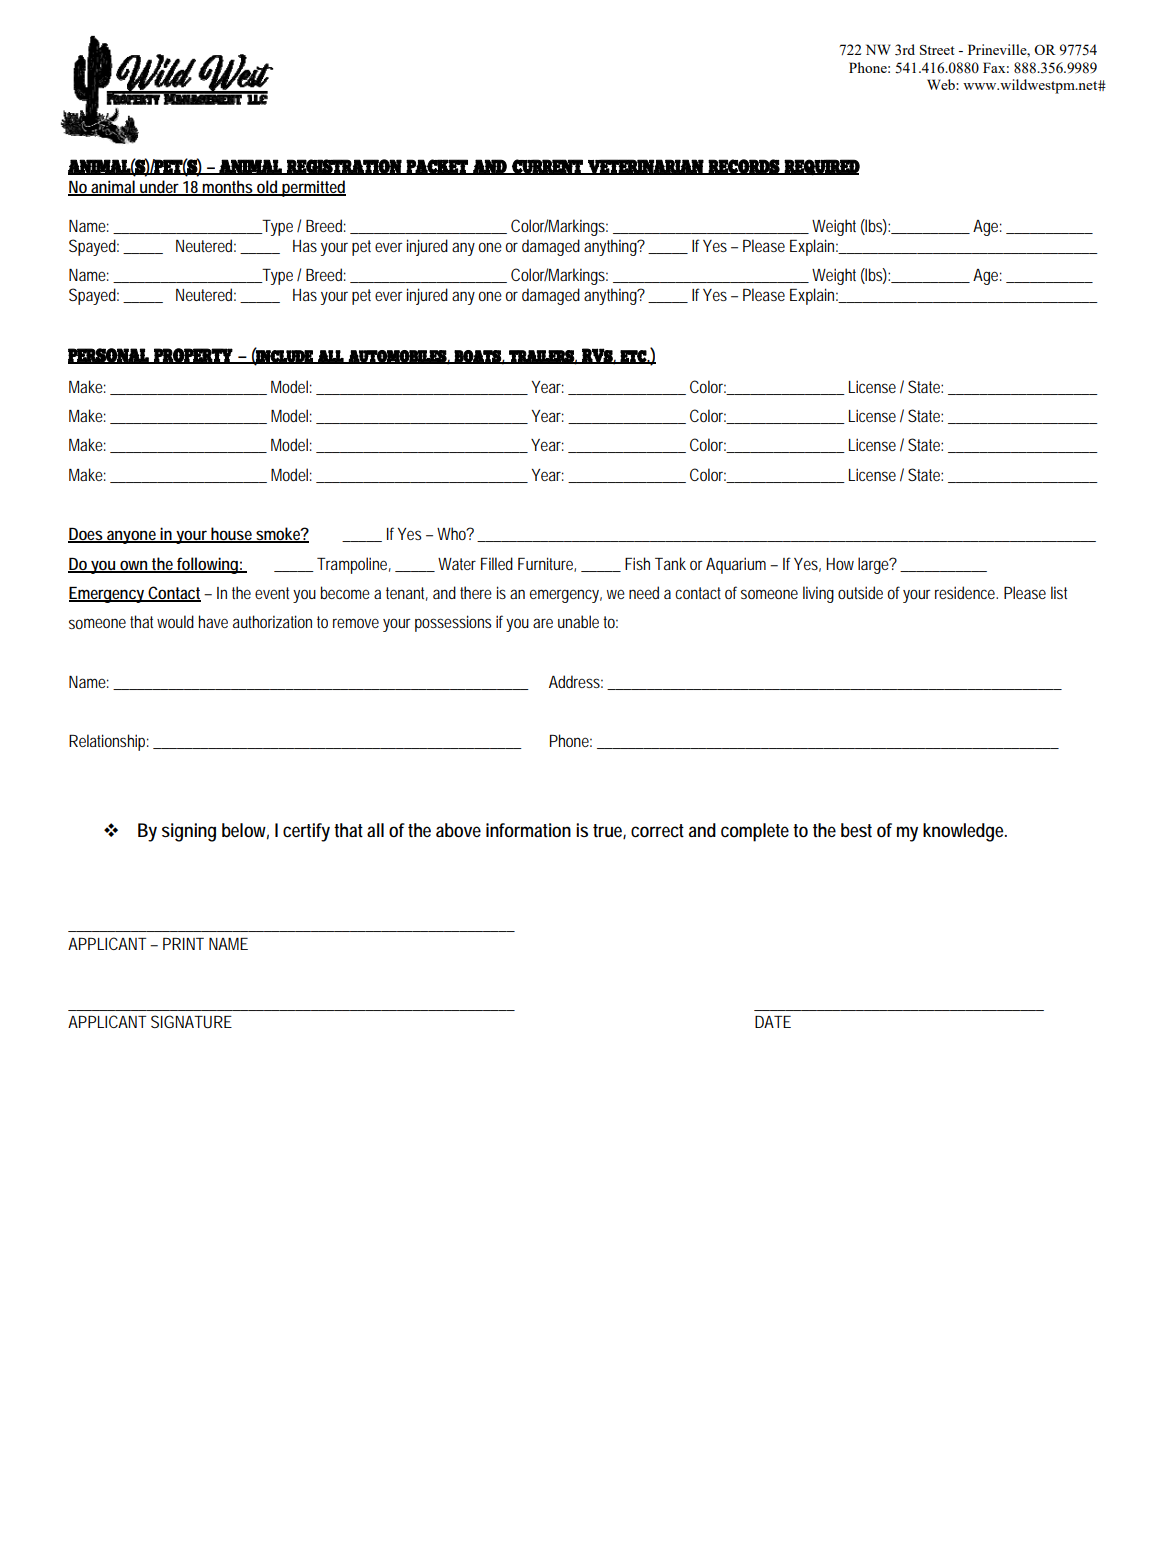  Describe the element at coordinates (965, 832) in the screenshot. I see `knowledge` at that location.
